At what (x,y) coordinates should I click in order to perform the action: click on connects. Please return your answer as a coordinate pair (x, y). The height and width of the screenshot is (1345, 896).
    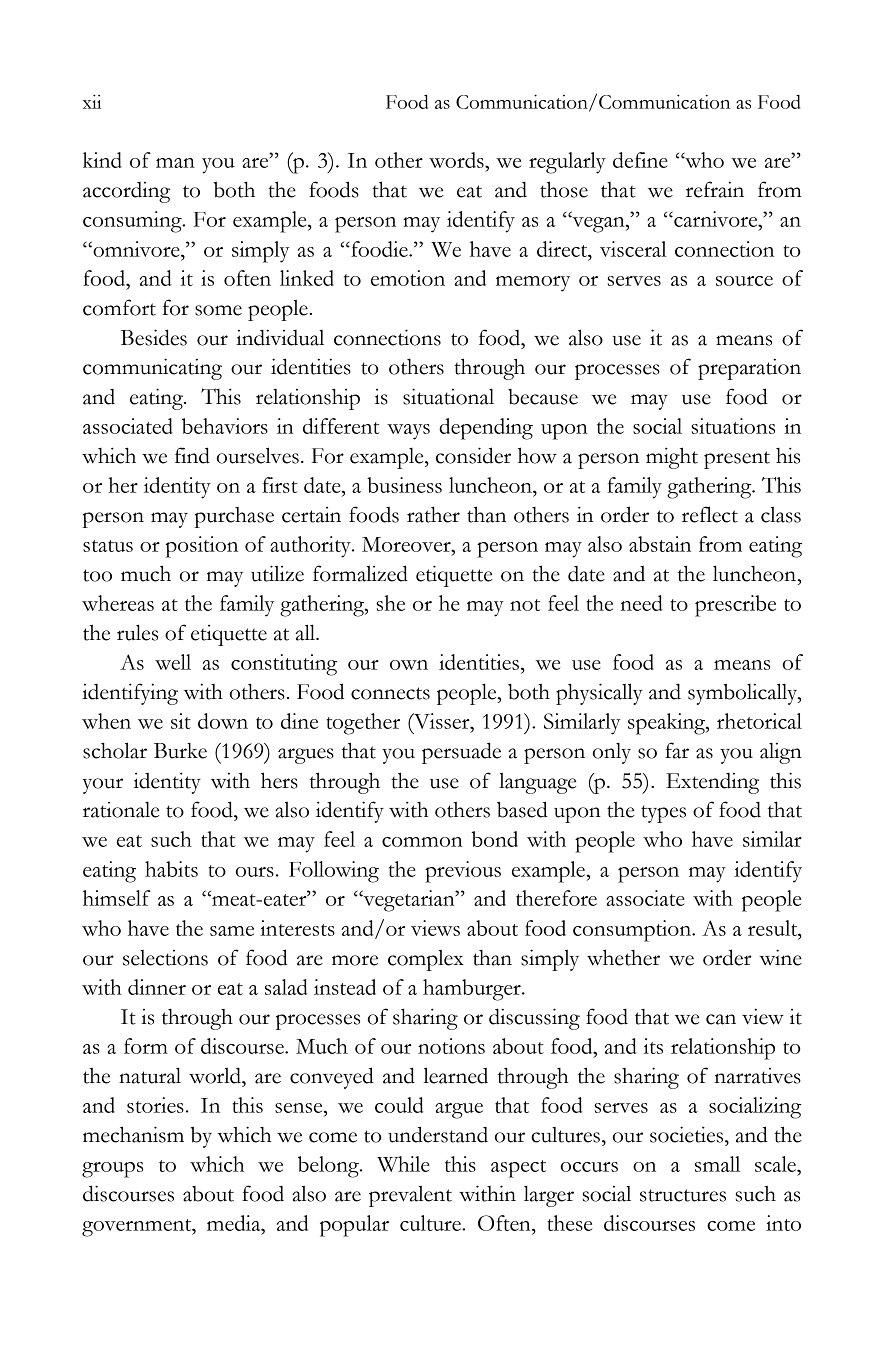
    Looking at the image, I should click on (390, 693).
